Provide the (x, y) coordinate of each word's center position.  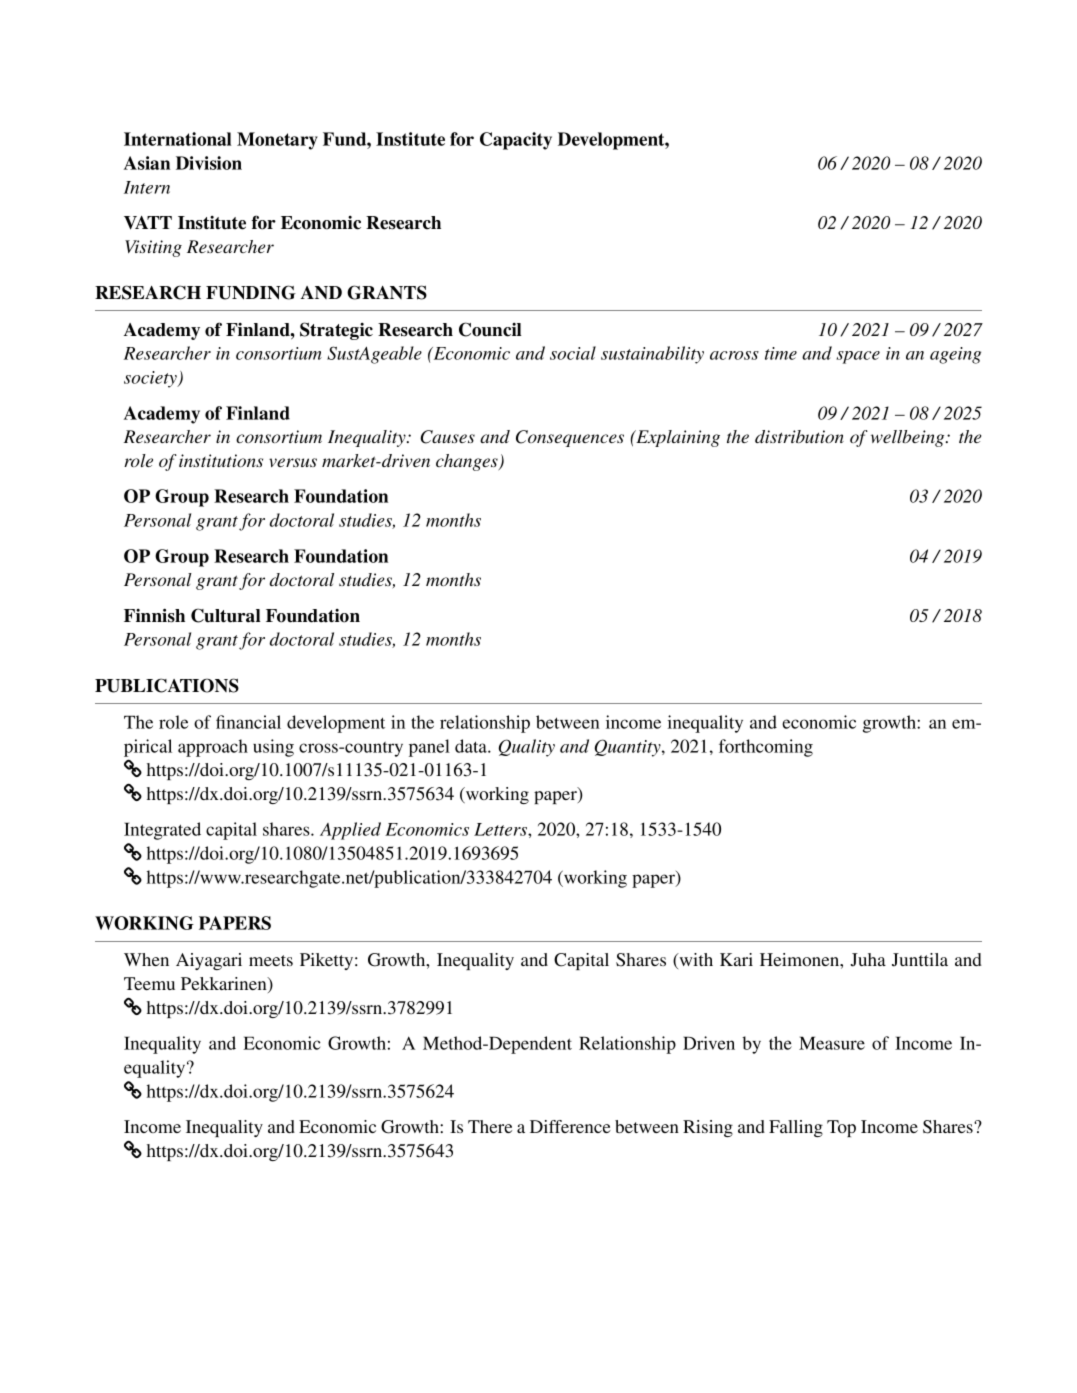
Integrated (162, 831)
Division (209, 163)
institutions (221, 460)
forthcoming (766, 748)
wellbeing (909, 438)
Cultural (226, 615)
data (472, 746)
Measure (832, 1043)
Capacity (516, 141)
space (858, 357)
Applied (350, 831)
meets (271, 960)
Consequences (570, 438)
